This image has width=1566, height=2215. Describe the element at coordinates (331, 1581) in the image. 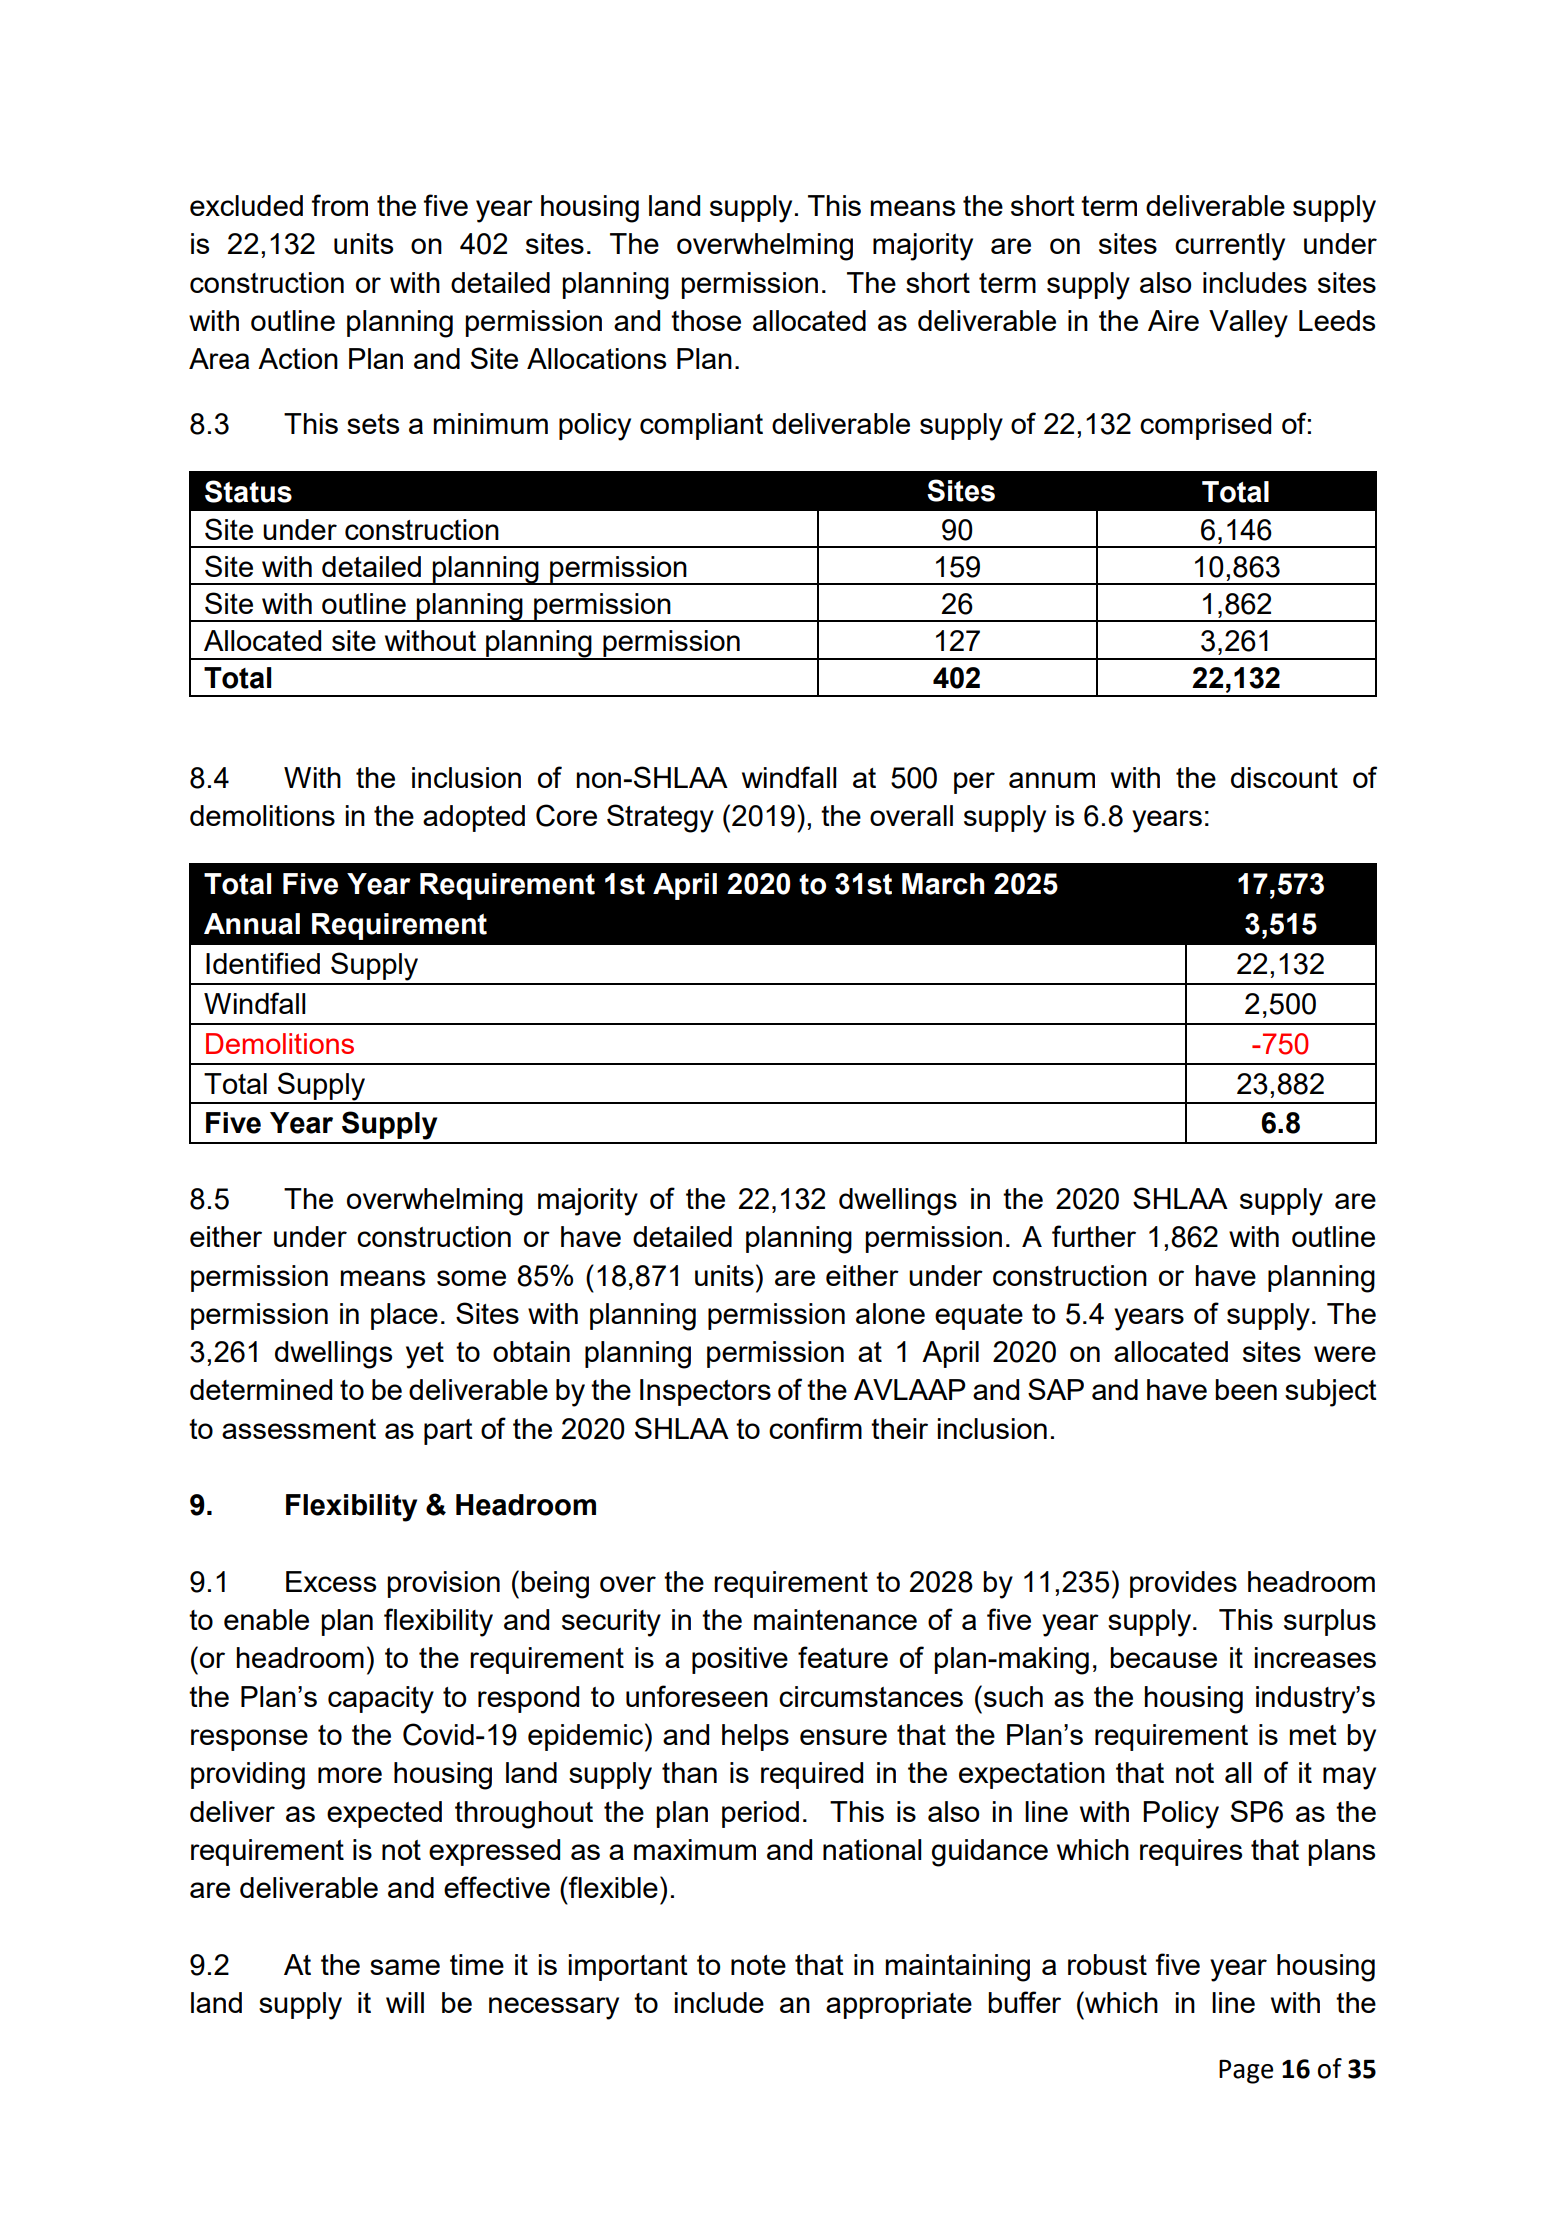

I see `Excess` at that location.
